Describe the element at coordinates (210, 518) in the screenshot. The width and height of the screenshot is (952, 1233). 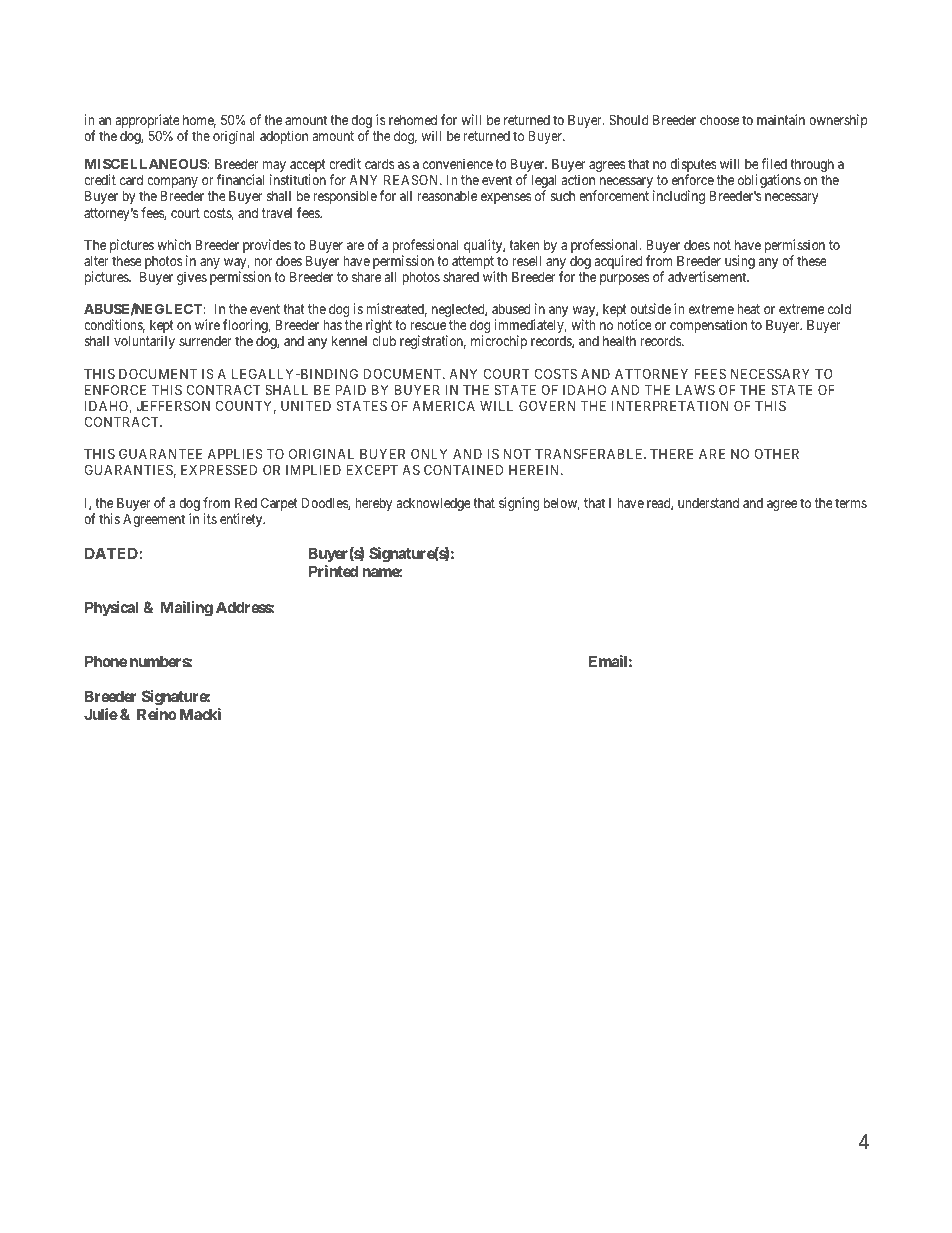
I see `its` at that location.
